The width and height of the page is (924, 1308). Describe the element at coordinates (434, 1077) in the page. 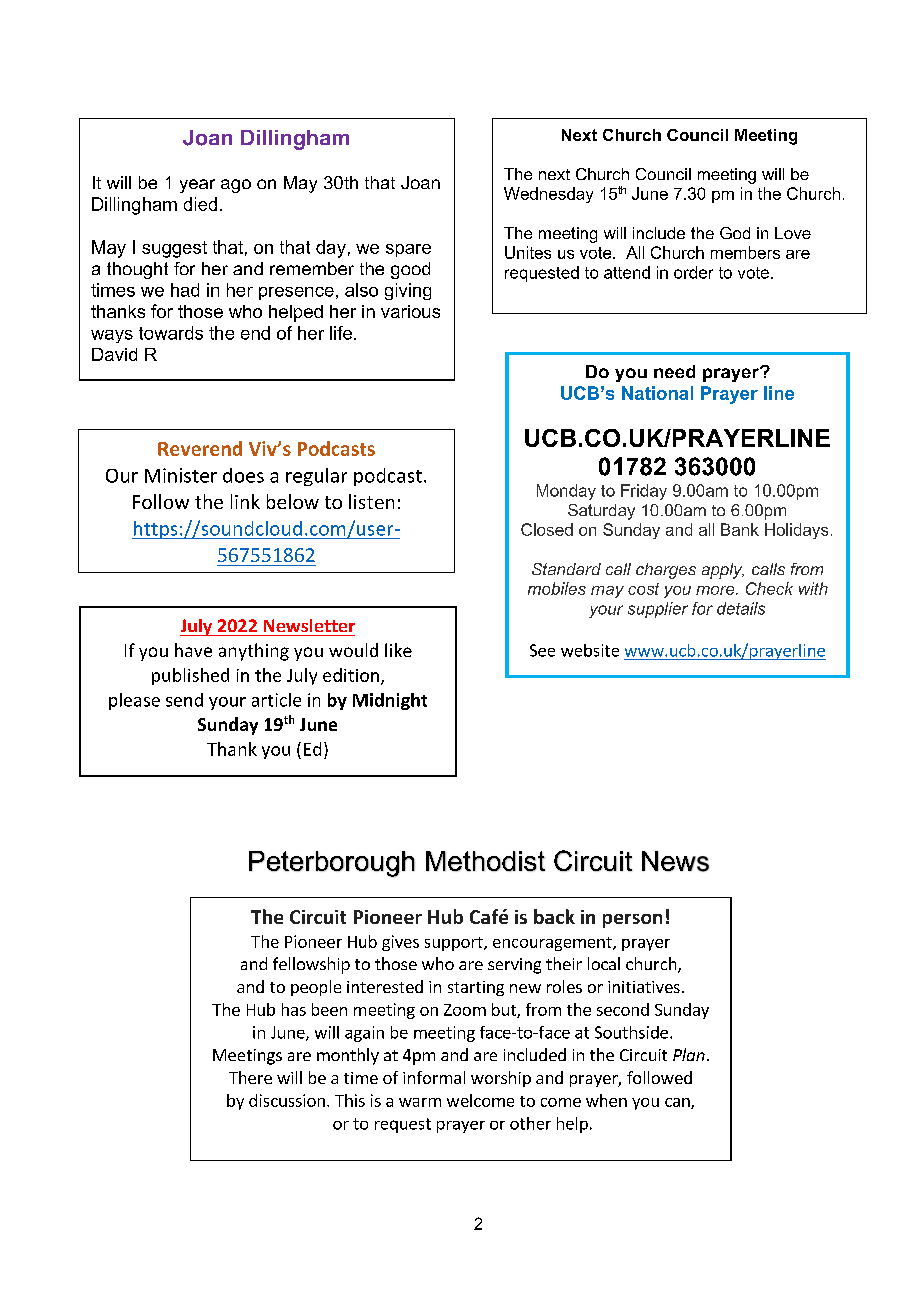

I see `informal` at that location.
